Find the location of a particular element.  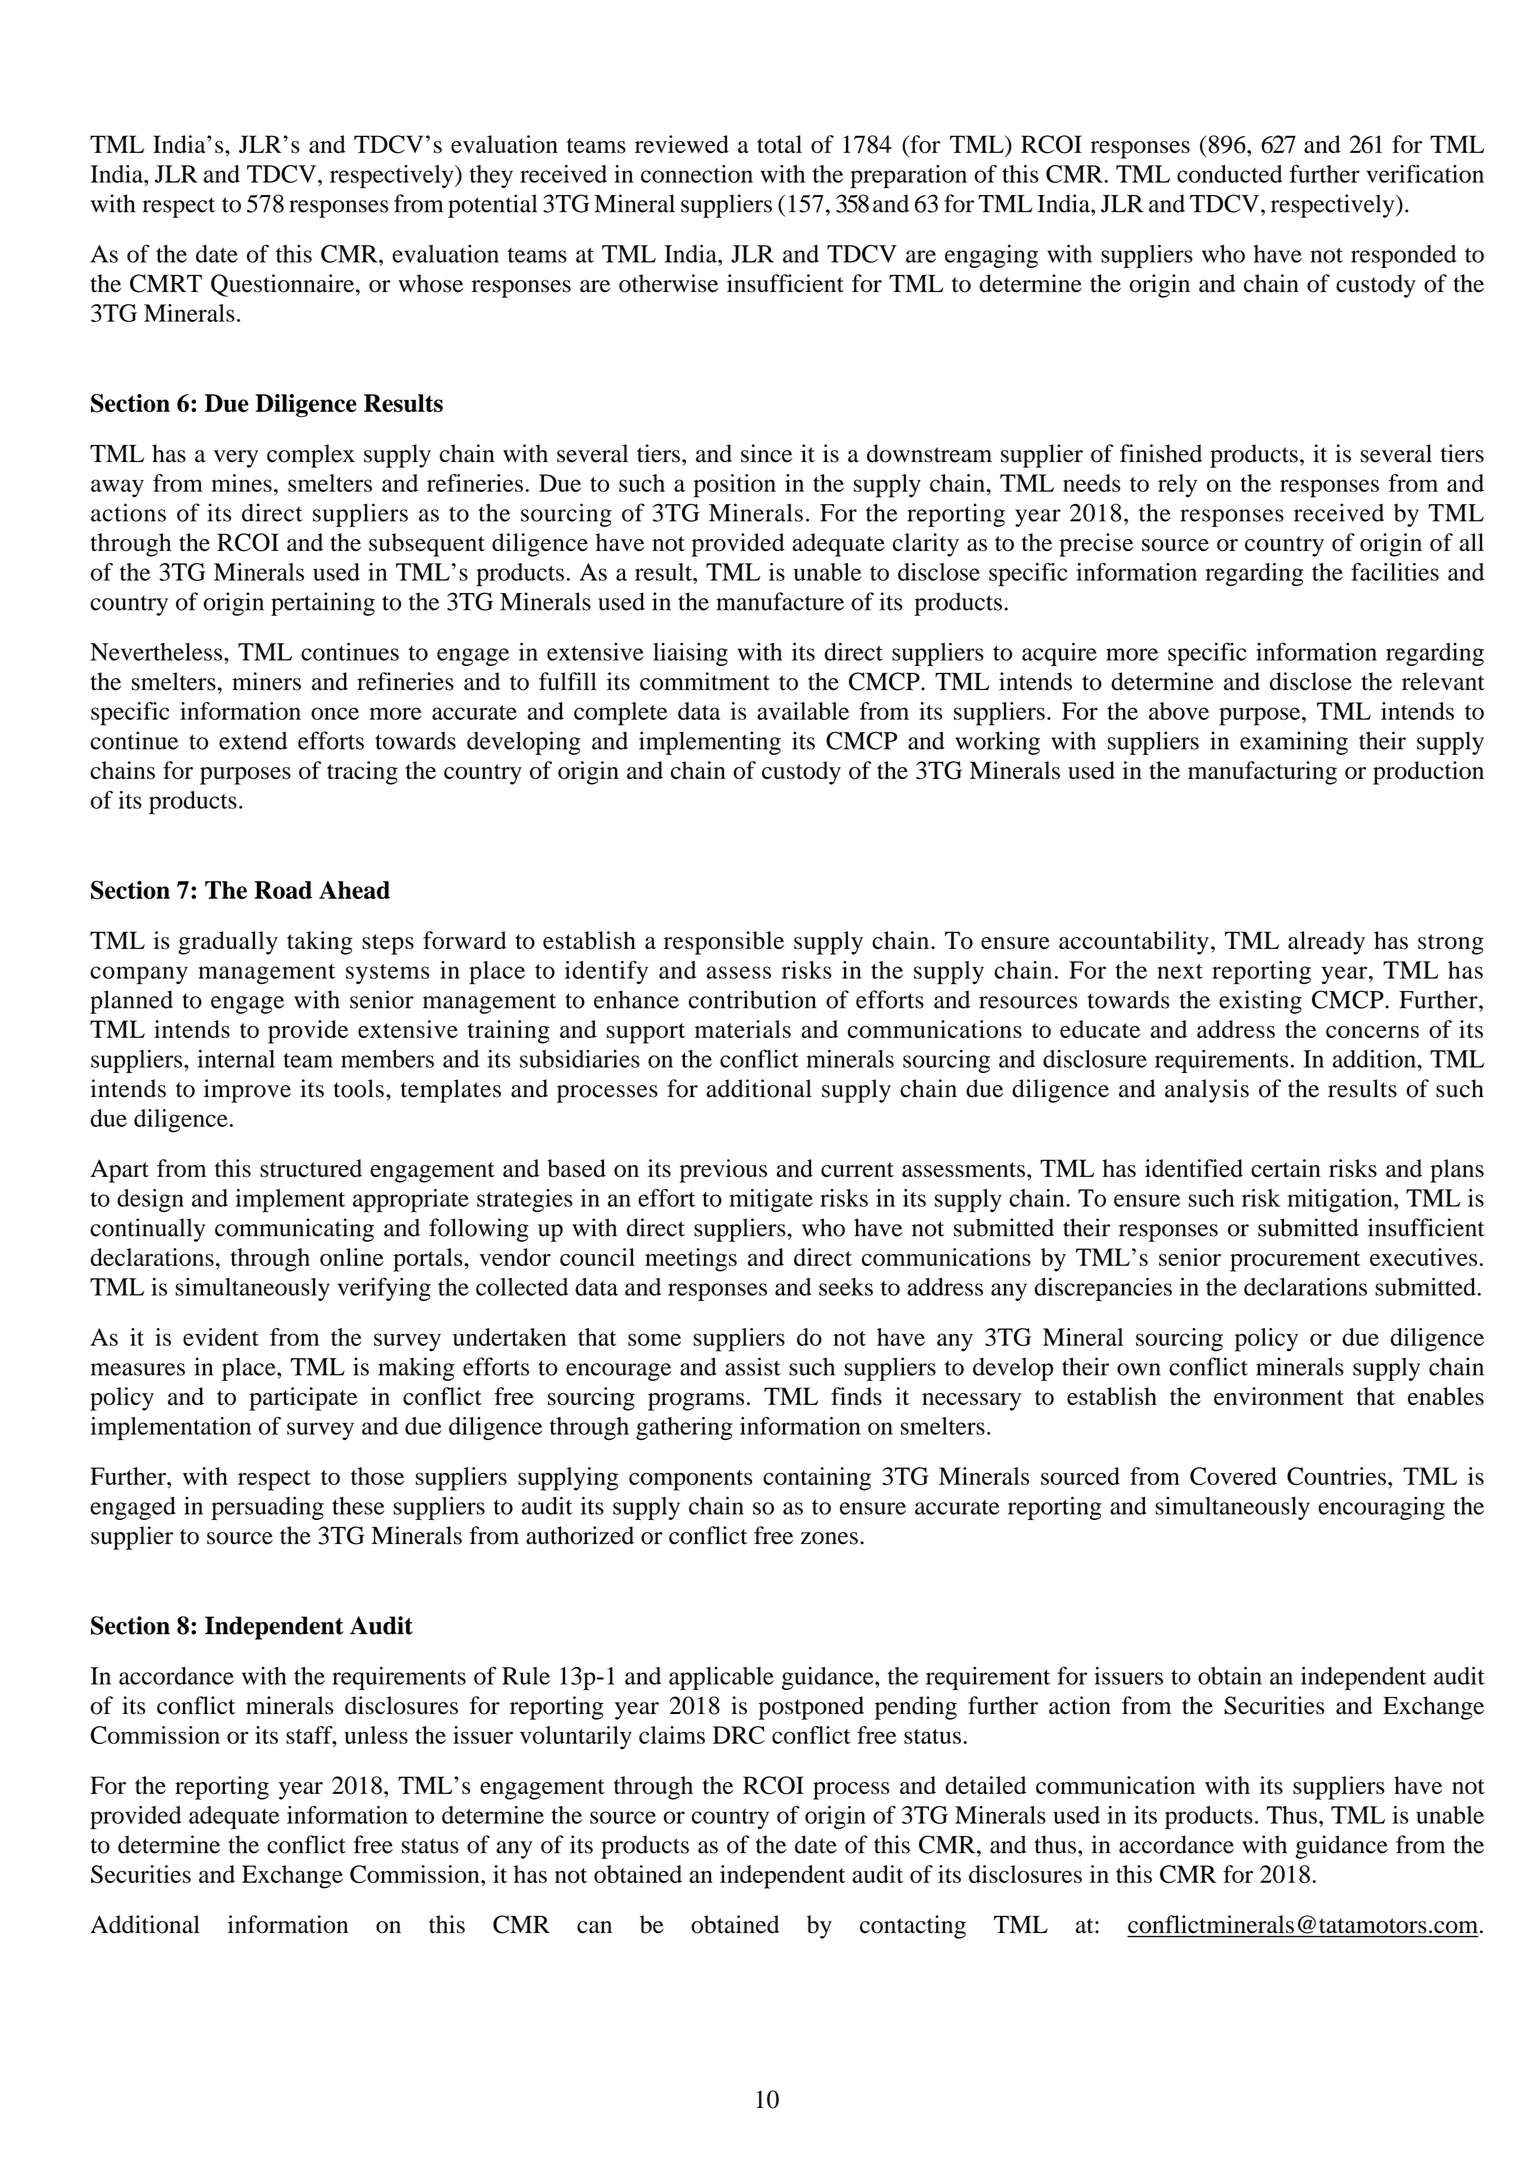

examining is located at coordinates (1294, 743).
